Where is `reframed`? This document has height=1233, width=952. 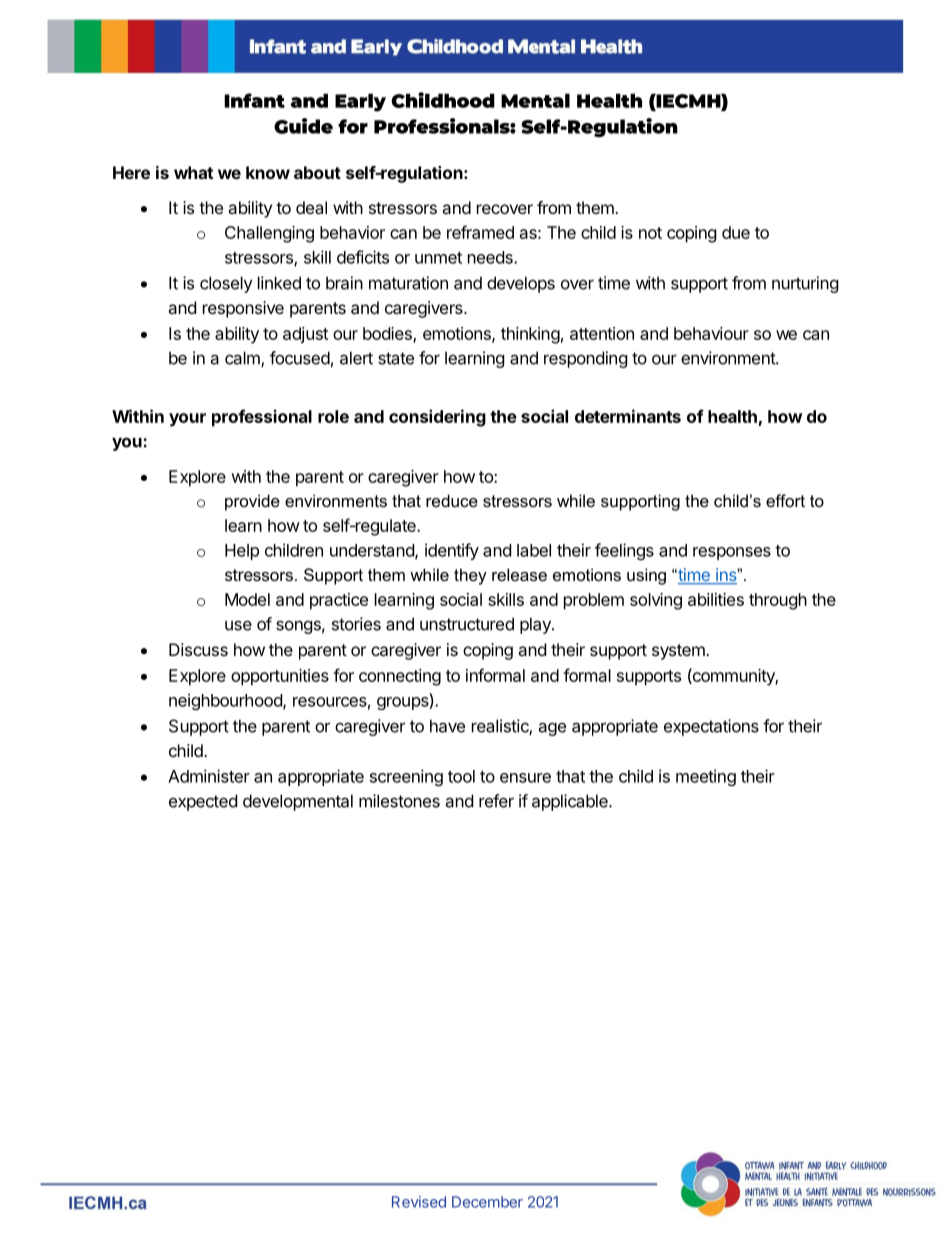
reframed is located at coordinates (480, 232).
